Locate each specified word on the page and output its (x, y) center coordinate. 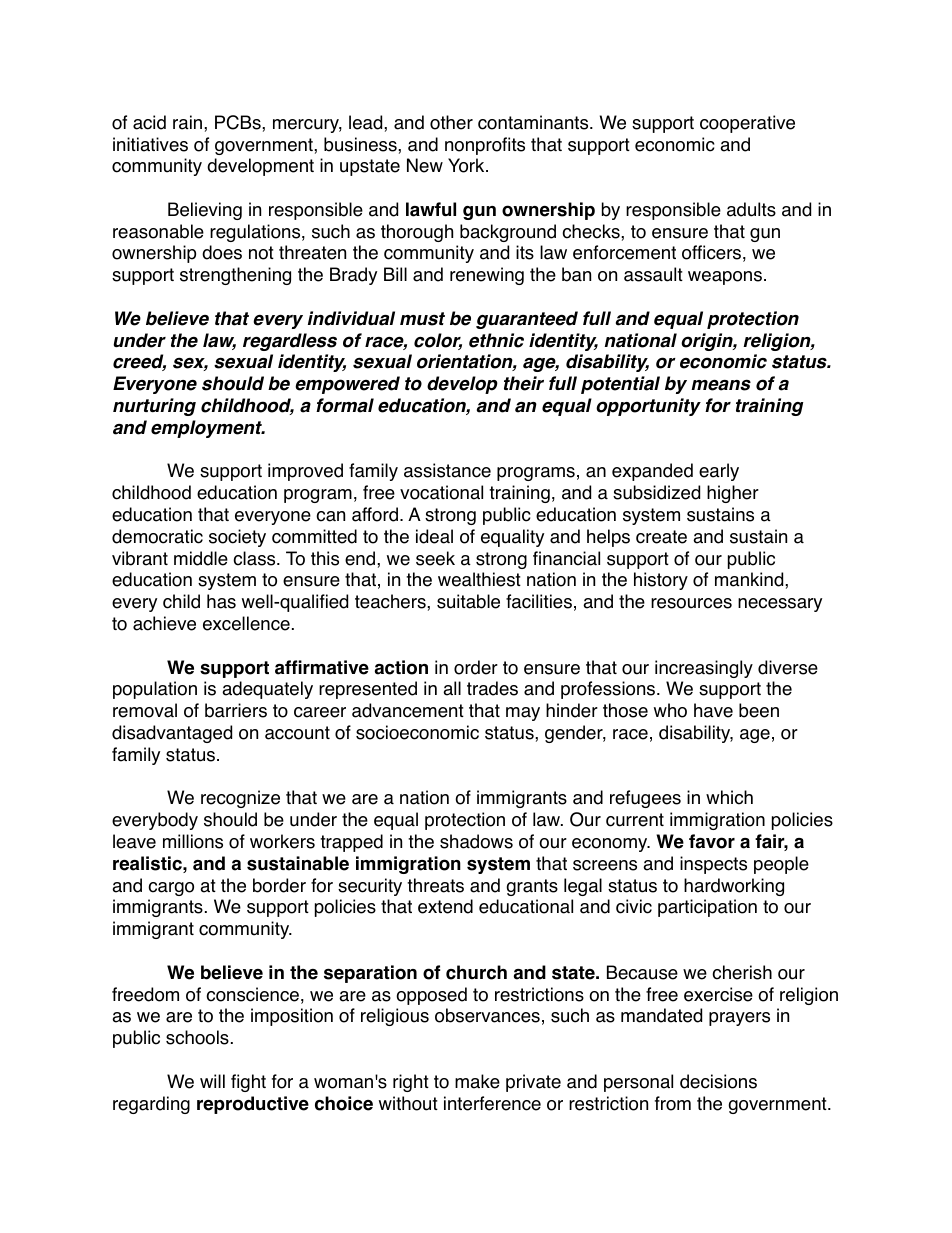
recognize (240, 799)
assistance (447, 470)
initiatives (150, 144)
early (719, 472)
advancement (408, 710)
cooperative (747, 124)
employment (207, 429)
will (212, 1081)
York (467, 165)
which (729, 797)
